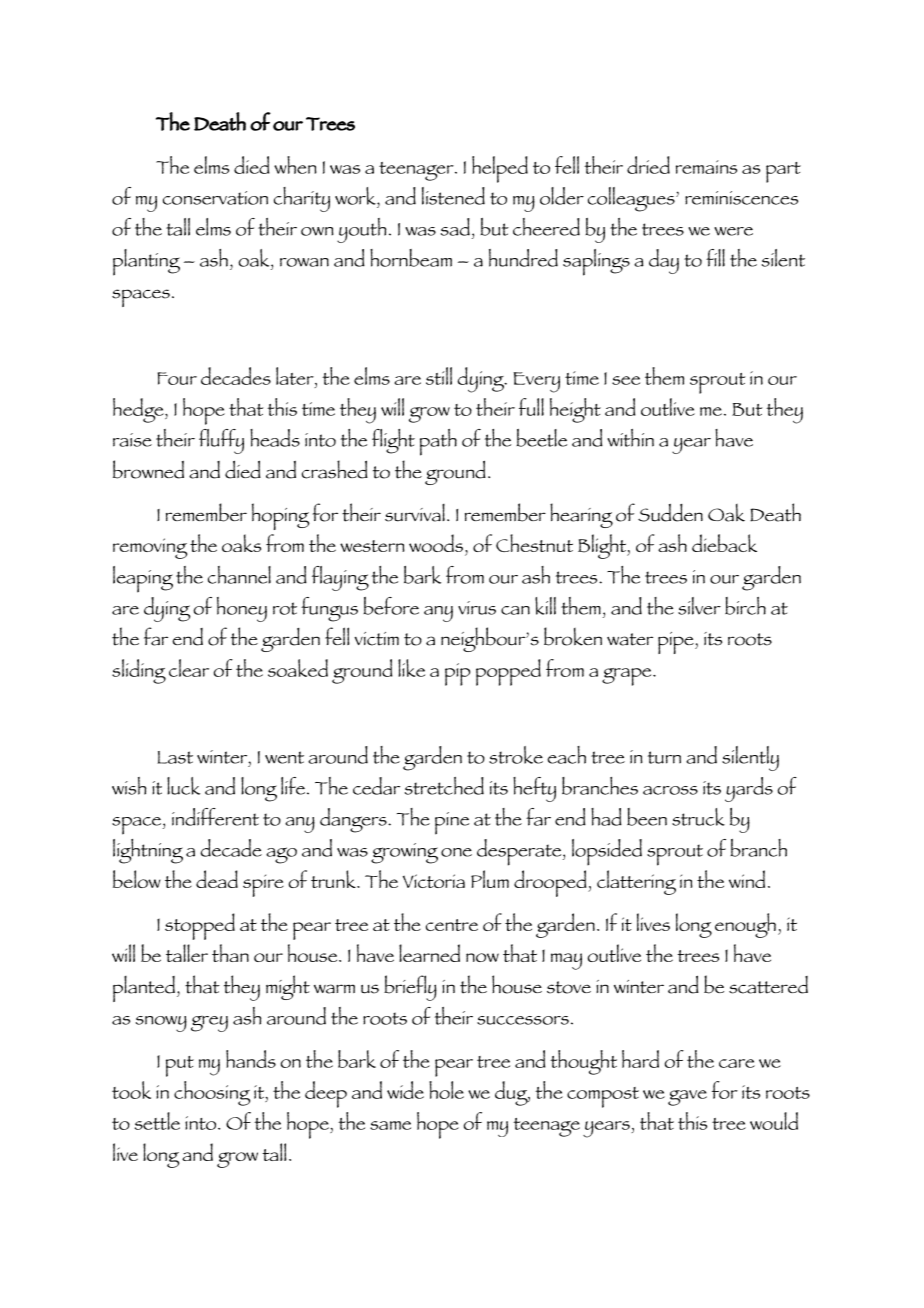 The image size is (924, 1308). I want to click on remains, so click(706, 167).
